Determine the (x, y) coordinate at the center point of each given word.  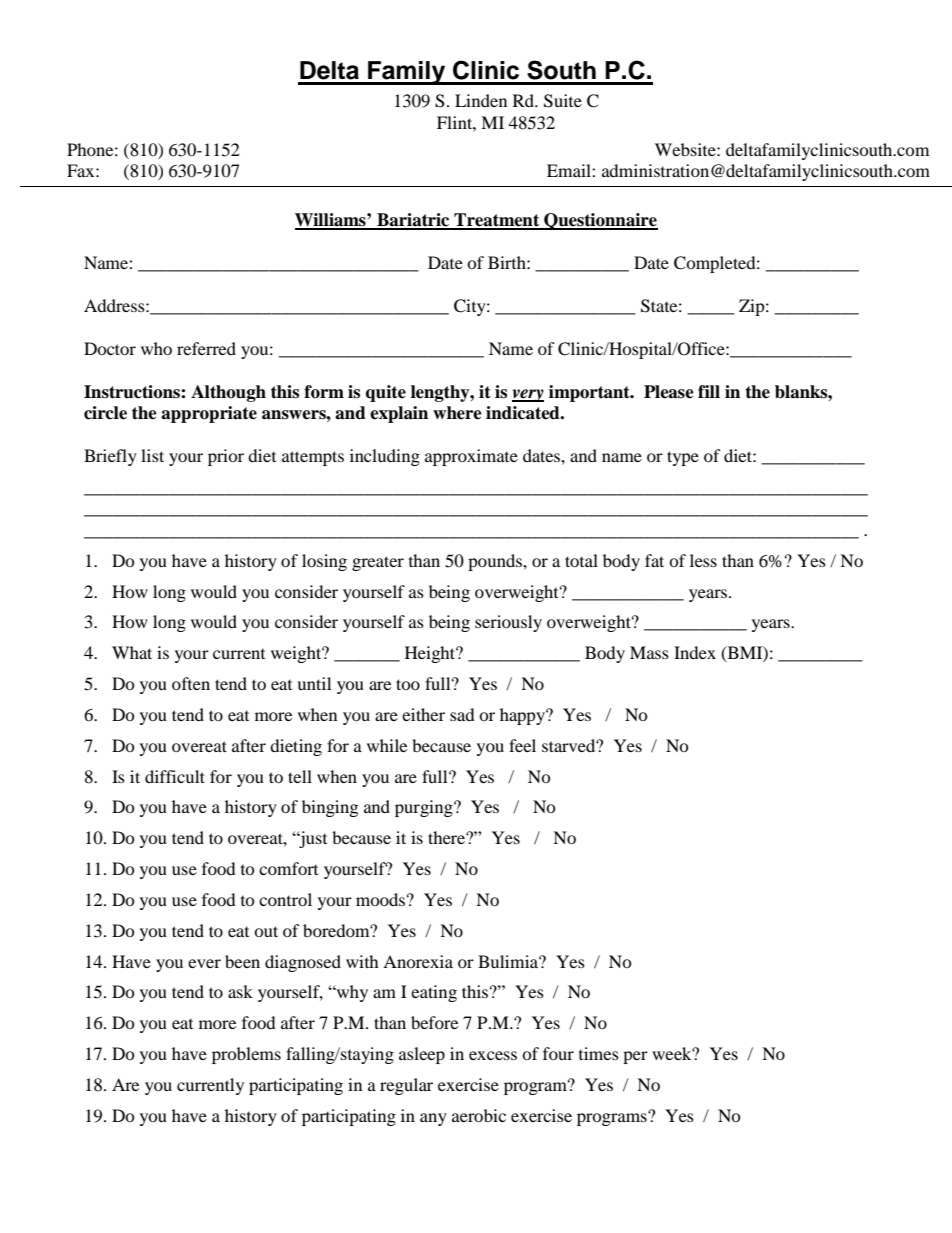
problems (246, 1055)
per (635, 1057)
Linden (481, 100)
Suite (563, 101)
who (156, 348)
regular (406, 1086)
